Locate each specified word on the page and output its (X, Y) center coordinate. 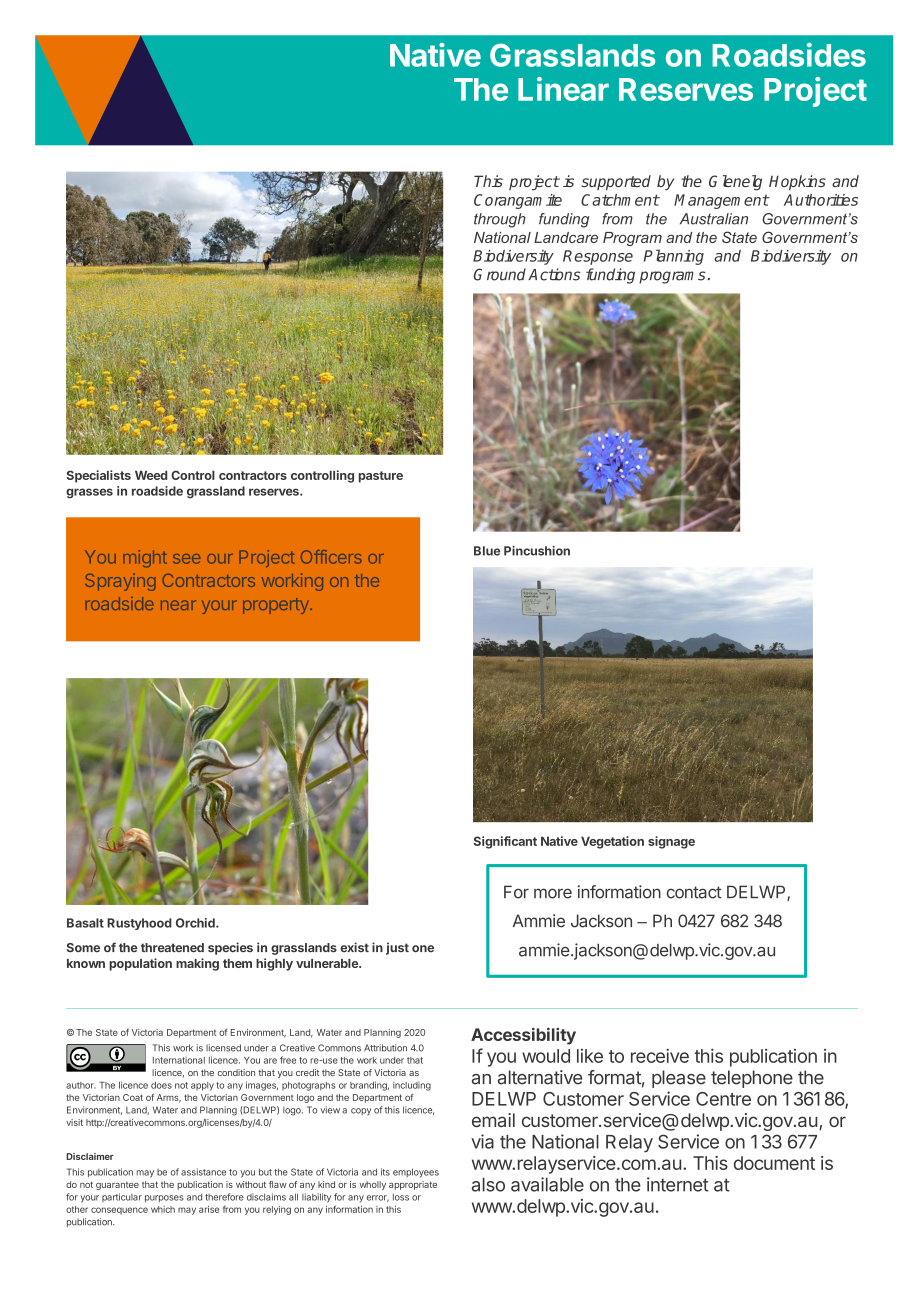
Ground (500, 274)
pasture (381, 477)
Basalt (85, 923)
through (499, 220)
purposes (164, 1199)
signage (671, 842)
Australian (714, 219)
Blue (487, 551)
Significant (505, 842)
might (145, 558)
